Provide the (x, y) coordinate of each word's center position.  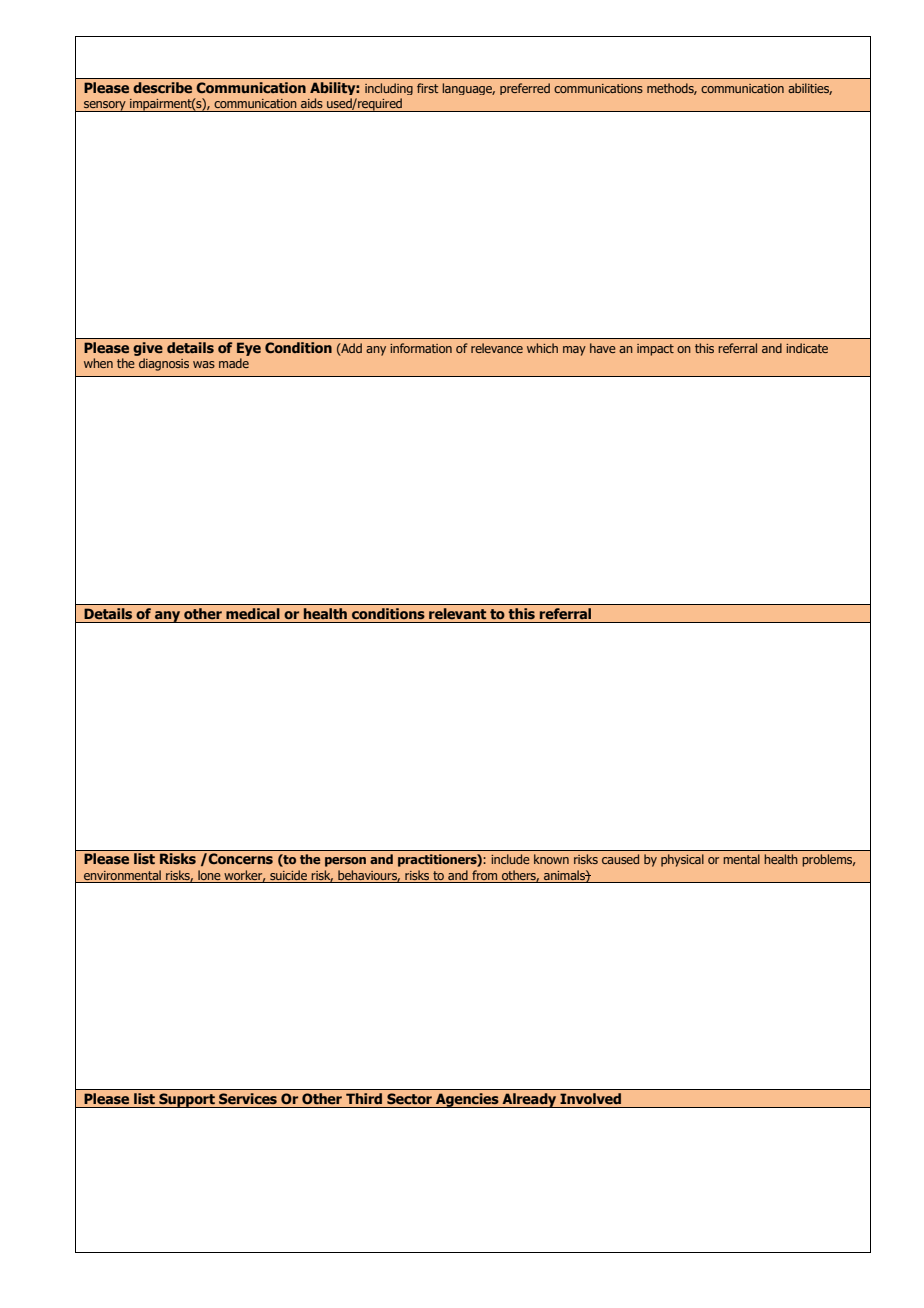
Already (529, 1100)
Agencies (467, 1100)
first (427, 88)
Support (187, 1100)
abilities (810, 89)
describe (162, 87)
